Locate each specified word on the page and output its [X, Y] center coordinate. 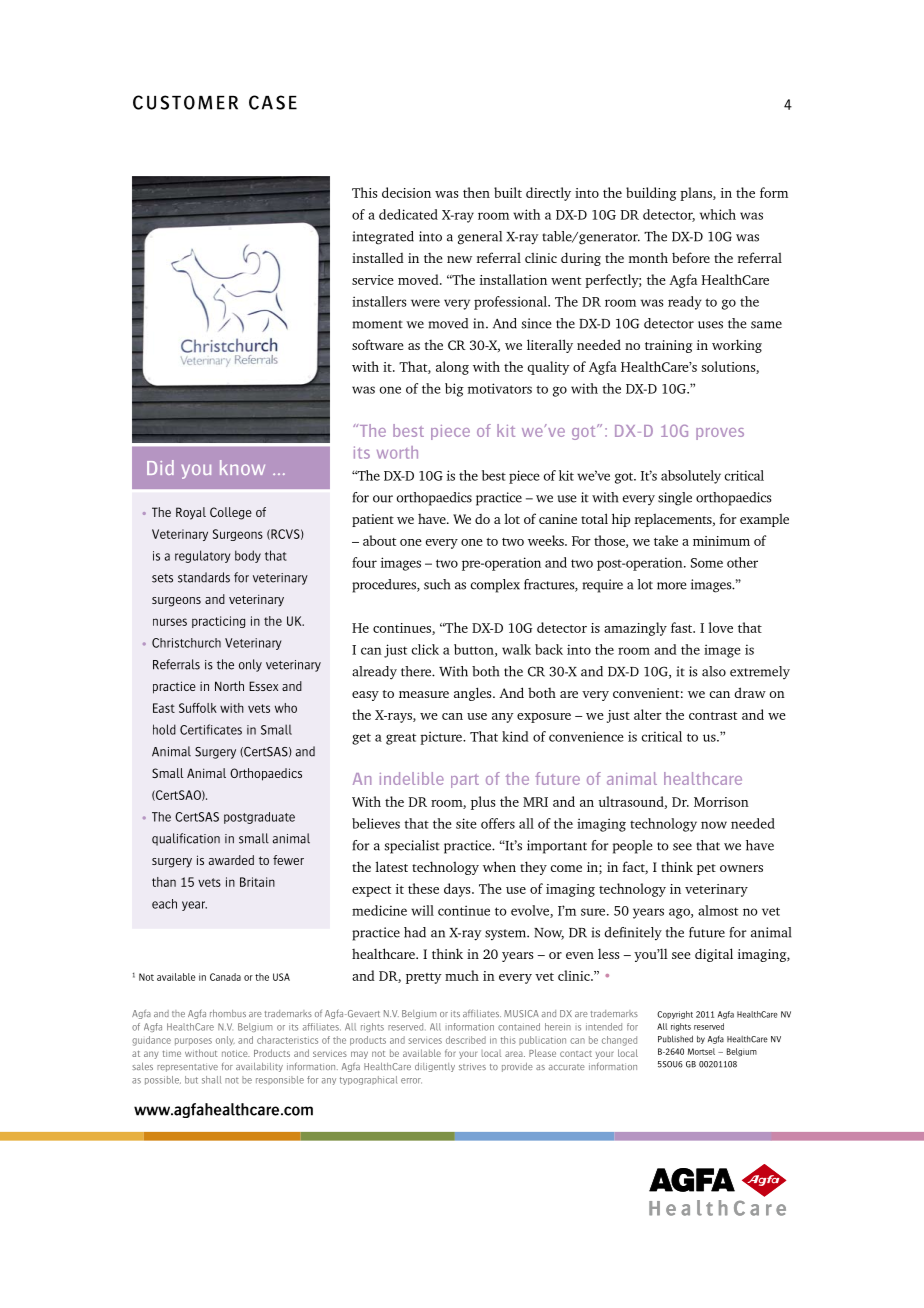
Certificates [211, 729]
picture [442, 738]
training [668, 346]
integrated [383, 238]
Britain [257, 882]
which [718, 214]
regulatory [202, 556]
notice [236, 1053]
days [458, 890]
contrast [713, 716]
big [454, 390]
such [437, 584]
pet [706, 869]
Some [707, 563]
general [480, 238]
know [242, 467]
